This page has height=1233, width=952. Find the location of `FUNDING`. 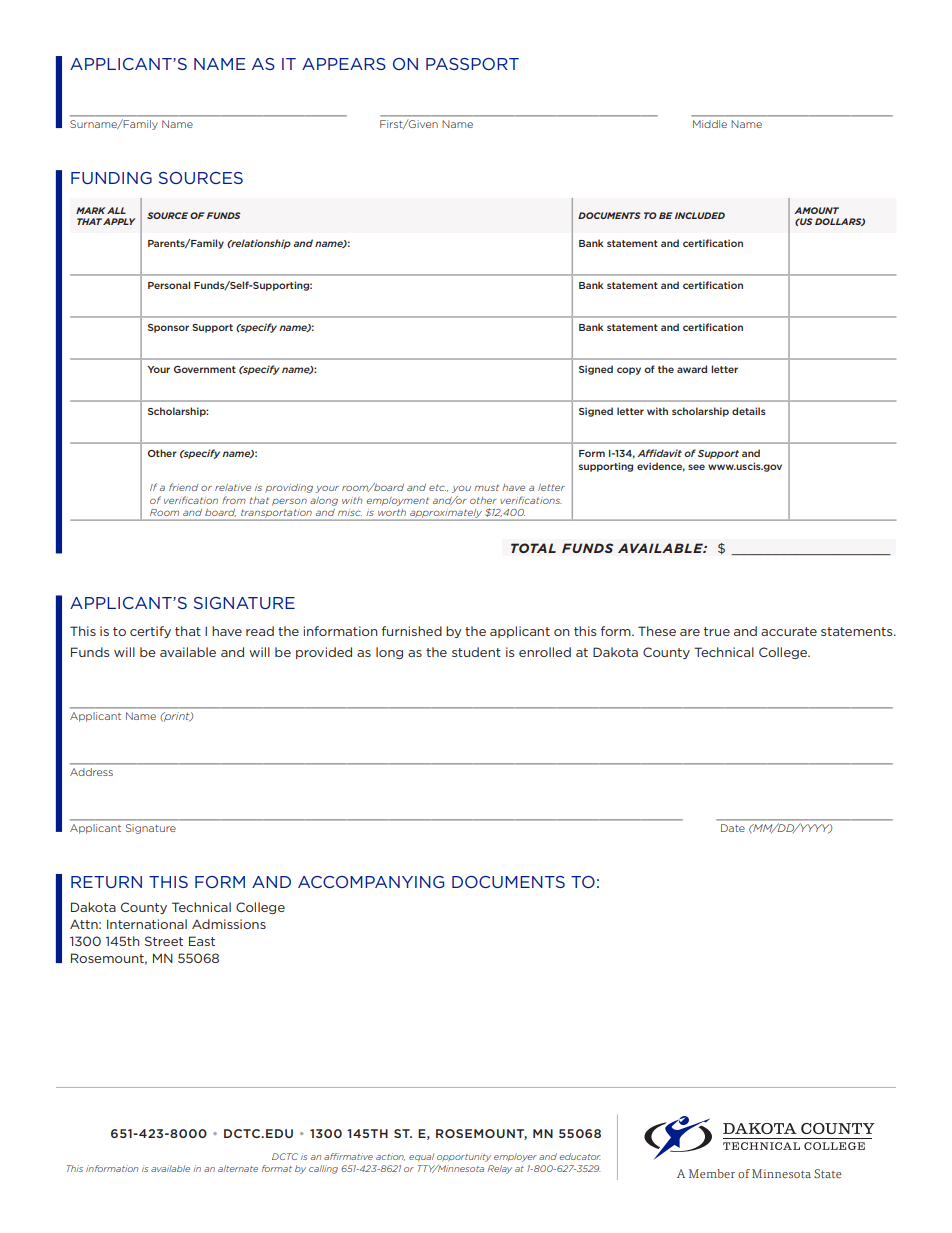

FUNDING is located at coordinates (111, 178).
